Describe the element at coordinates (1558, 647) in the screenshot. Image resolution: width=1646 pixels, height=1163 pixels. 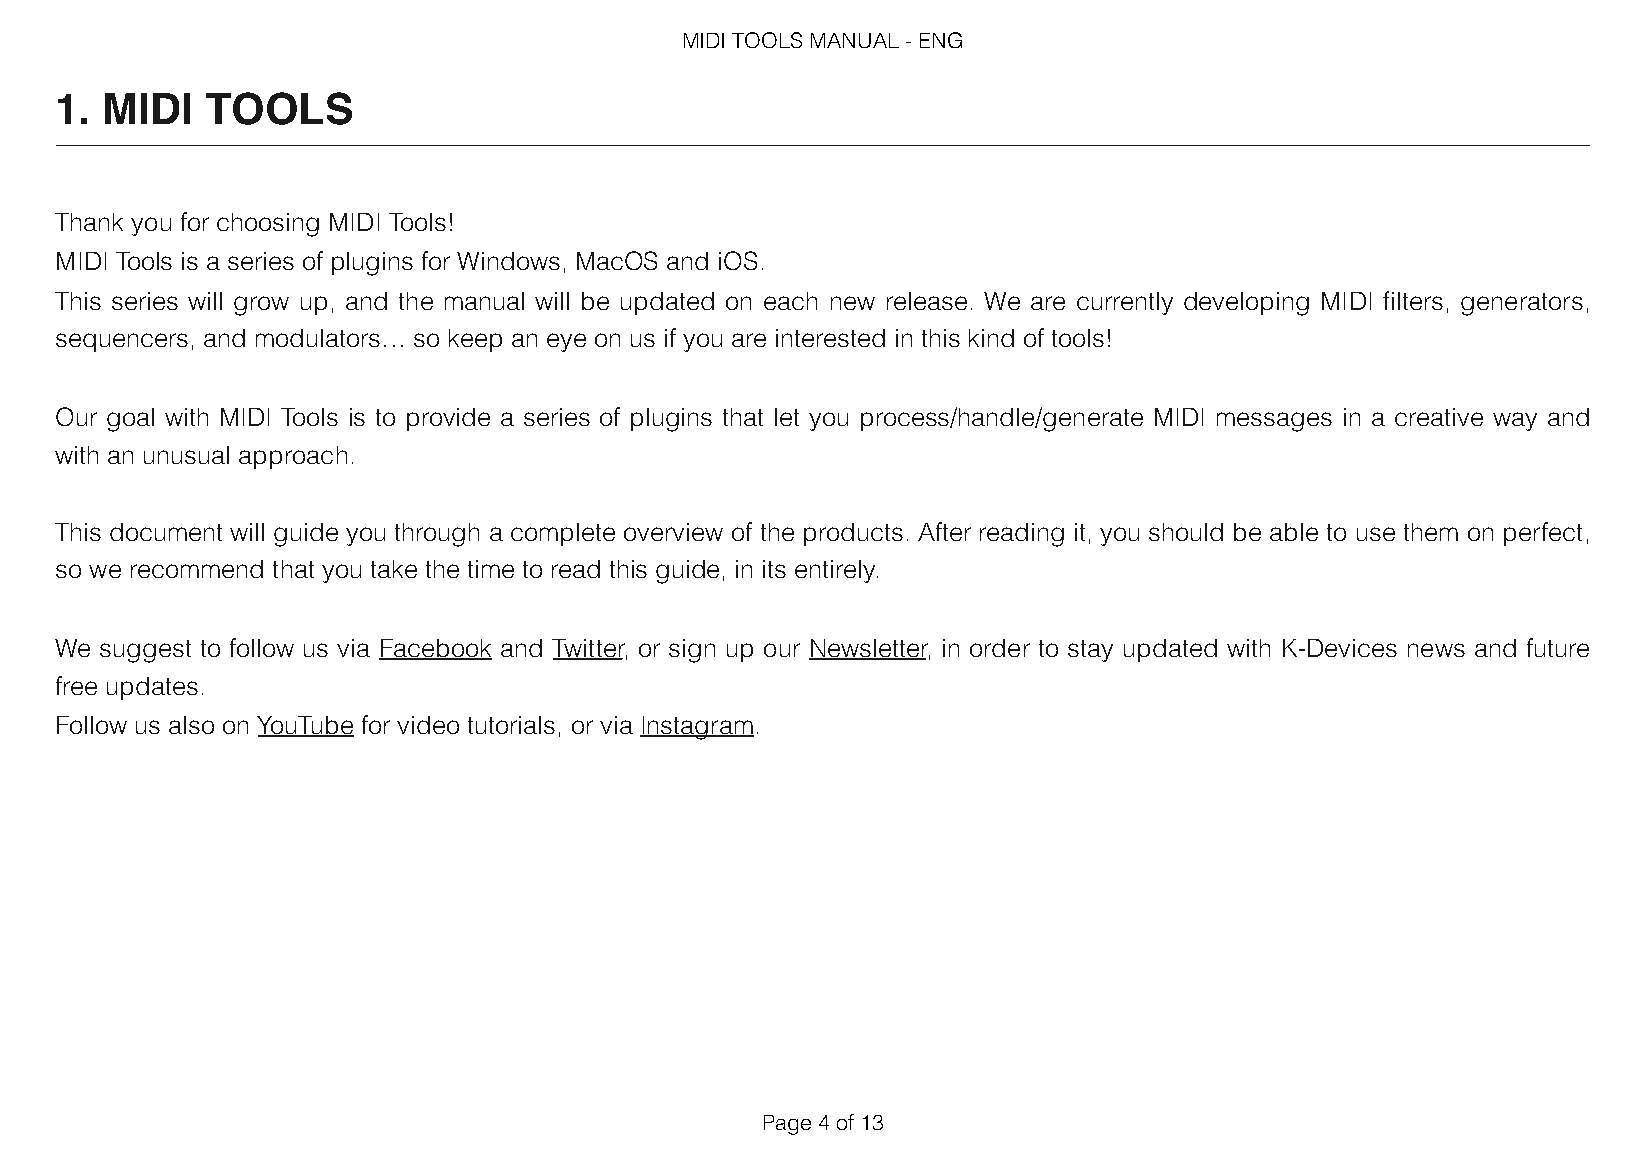
I see `future` at that location.
